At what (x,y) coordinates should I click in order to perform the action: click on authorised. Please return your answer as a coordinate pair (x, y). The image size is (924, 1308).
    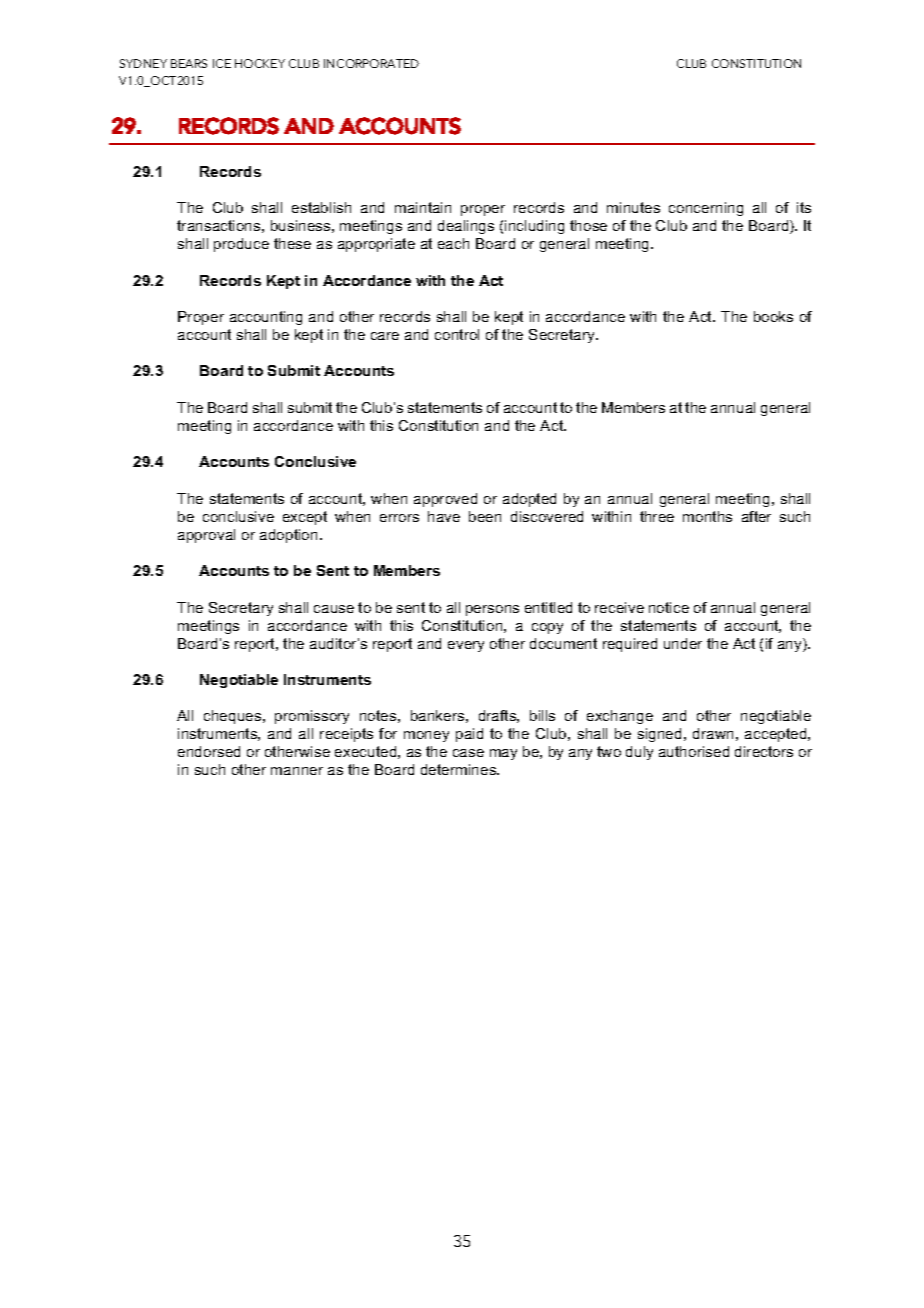
    Looking at the image, I should click on (694, 751).
